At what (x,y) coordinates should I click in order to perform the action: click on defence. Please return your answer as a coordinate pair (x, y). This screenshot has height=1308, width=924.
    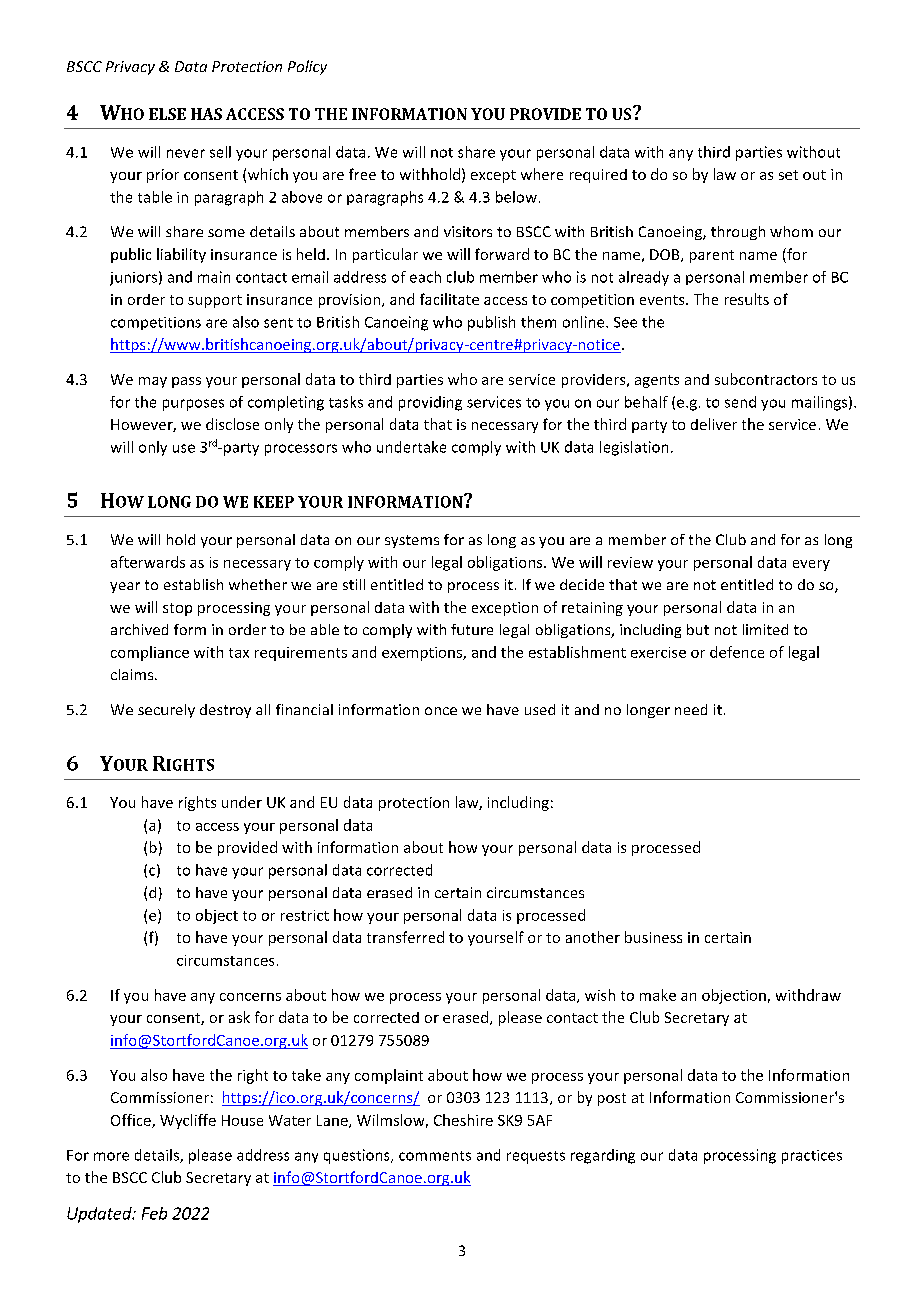
    Looking at the image, I should click on (737, 652).
